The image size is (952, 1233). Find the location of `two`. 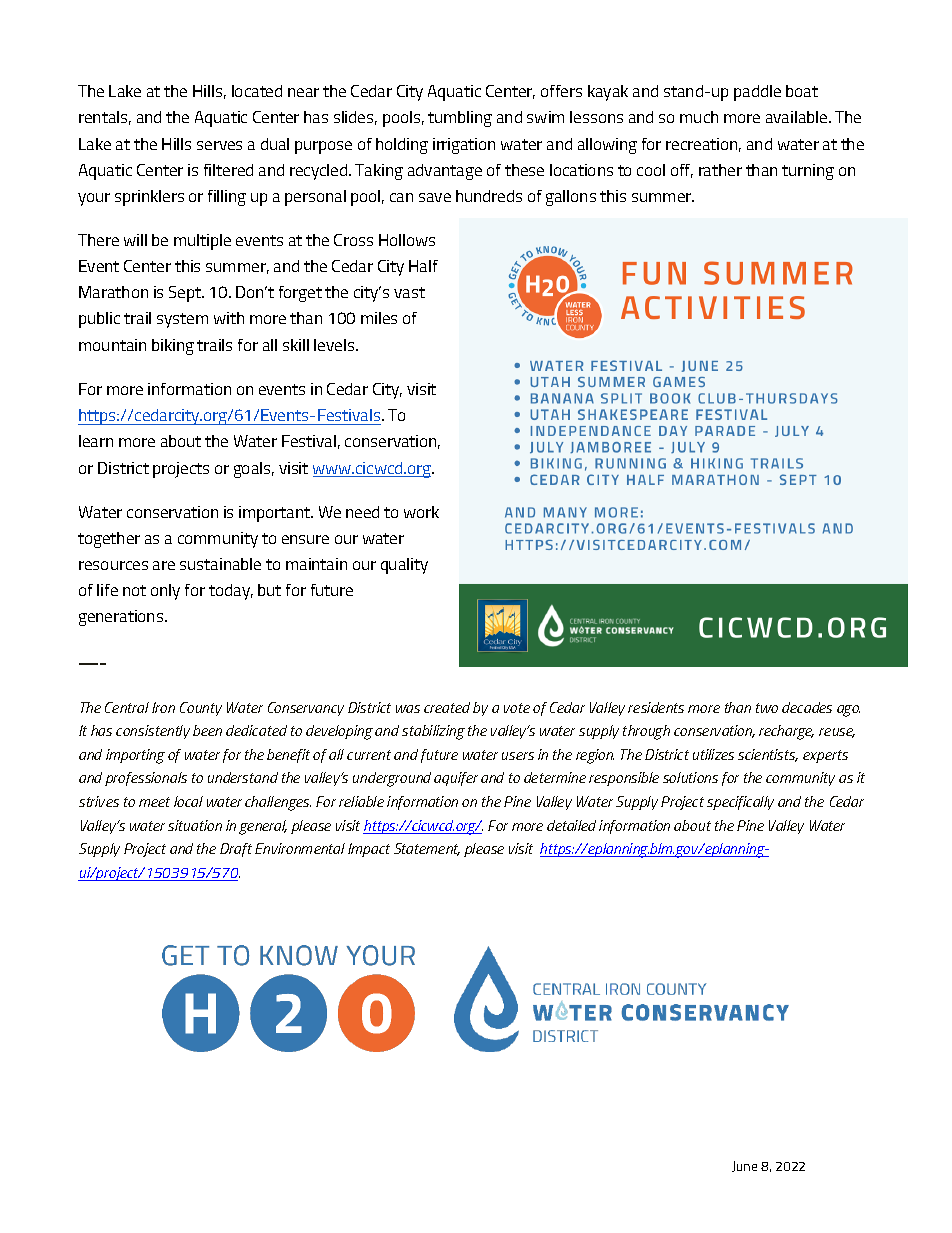

two is located at coordinates (767, 708).
